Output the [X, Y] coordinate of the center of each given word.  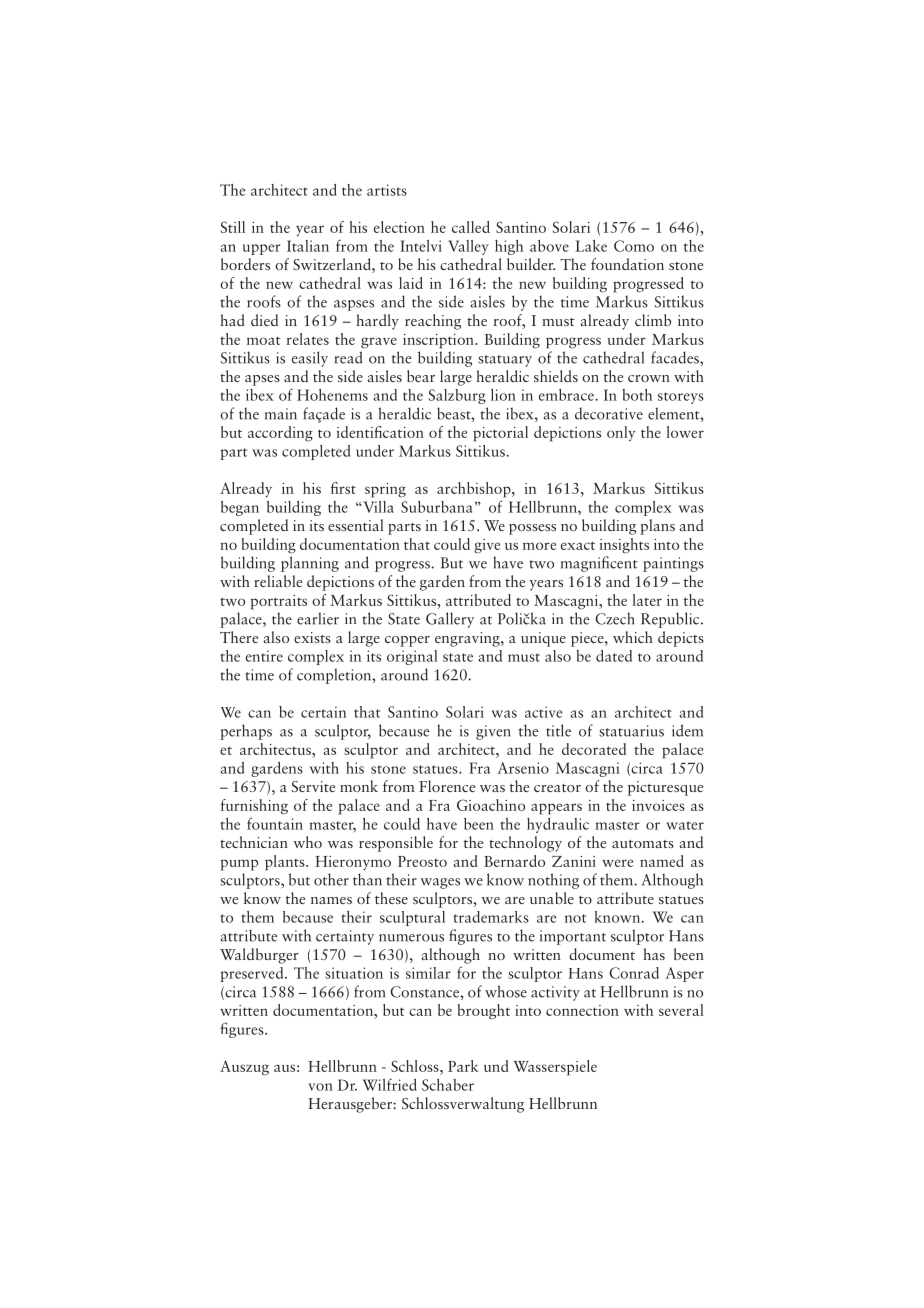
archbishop [475, 490]
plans [657, 527]
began [240, 508]
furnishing [254, 807]
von [320, 1087]
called [471, 227]
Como [634, 246]
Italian [308, 246]
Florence [447, 786]
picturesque [665, 788]
